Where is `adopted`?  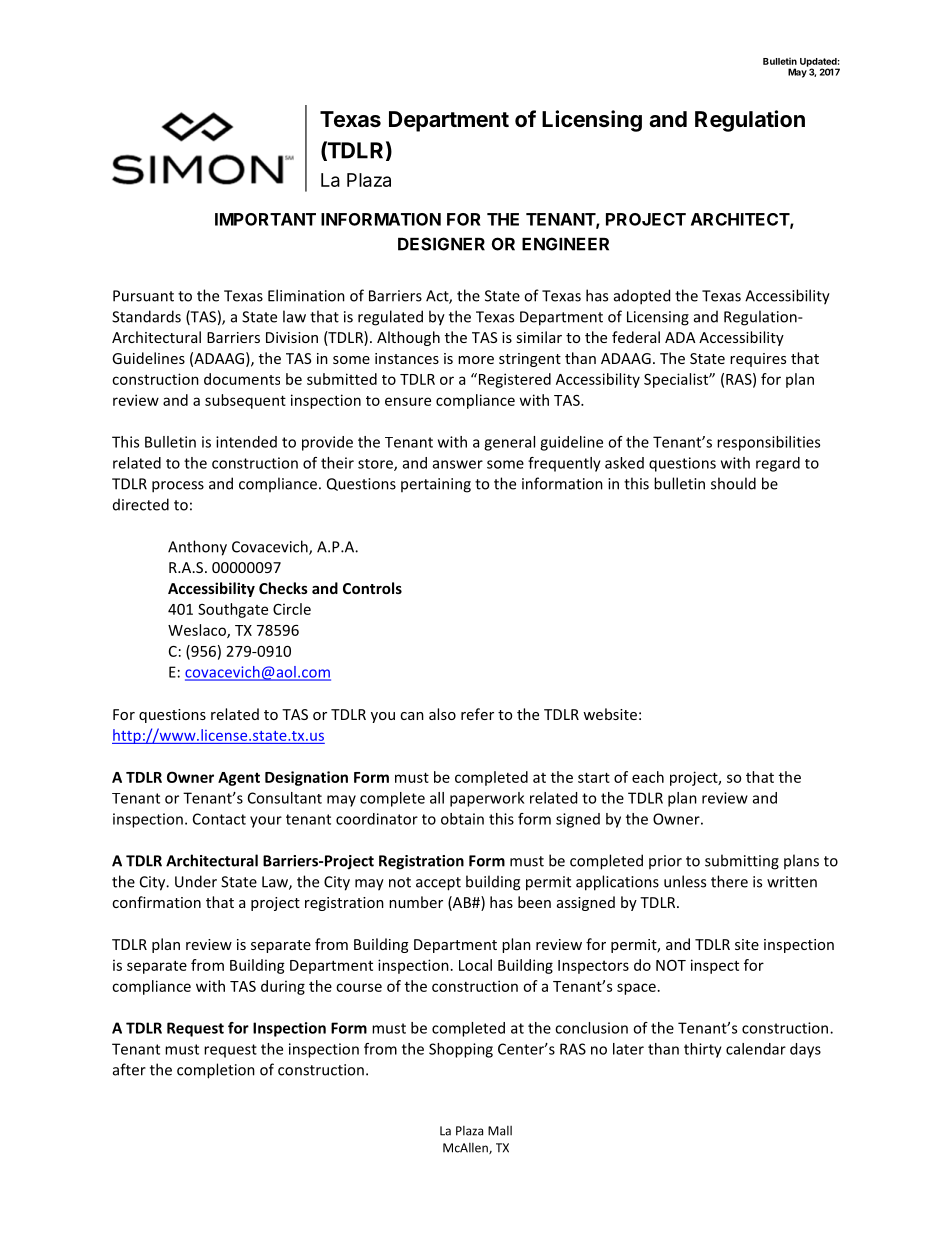 adopted is located at coordinates (642, 297).
